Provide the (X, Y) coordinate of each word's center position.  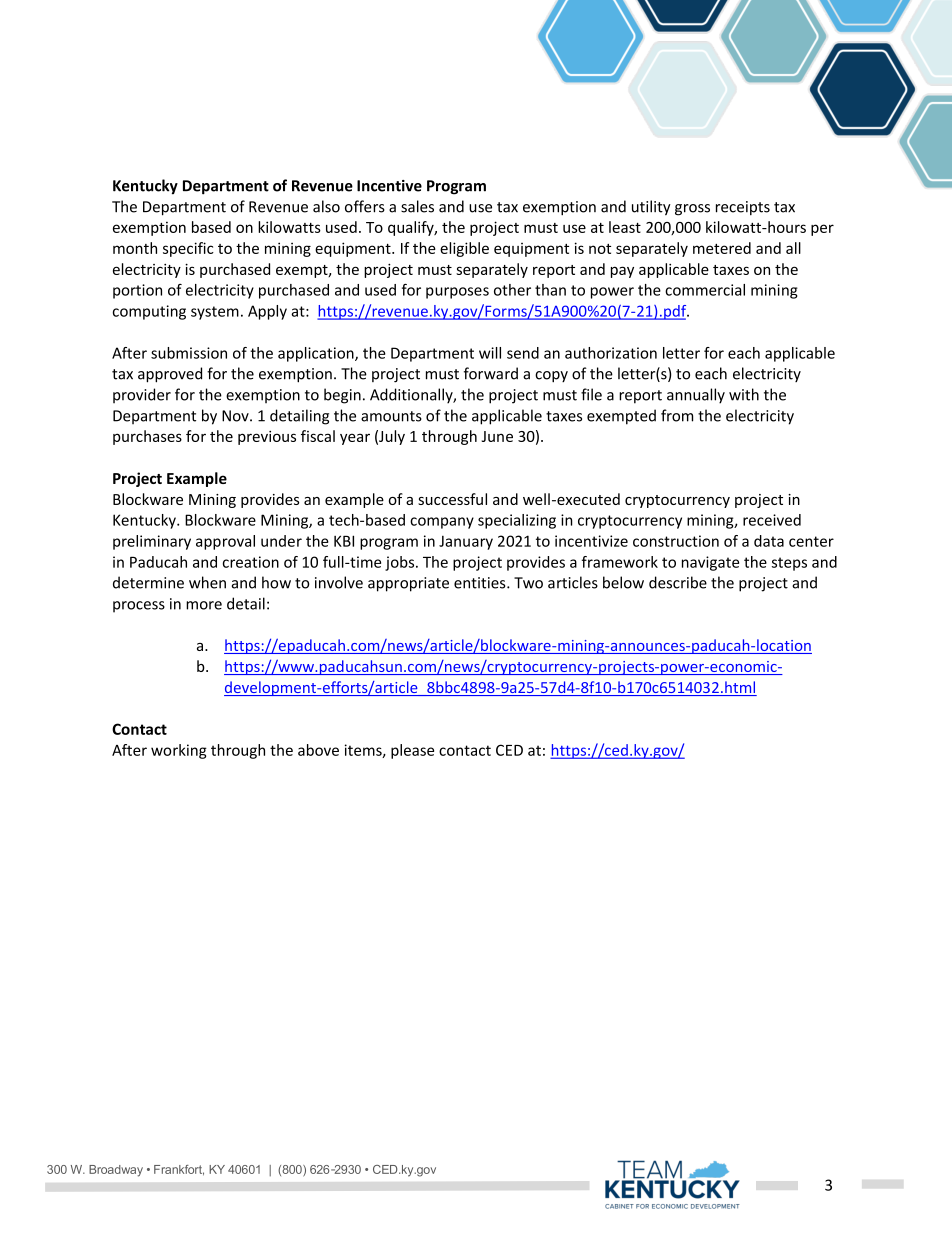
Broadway (116, 1171)
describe (678, 582)
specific (188, 249)
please (412, 751)
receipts (743, 208)
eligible (464, 249)
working (179, 751)
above (318, 750)
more (204, 605)
